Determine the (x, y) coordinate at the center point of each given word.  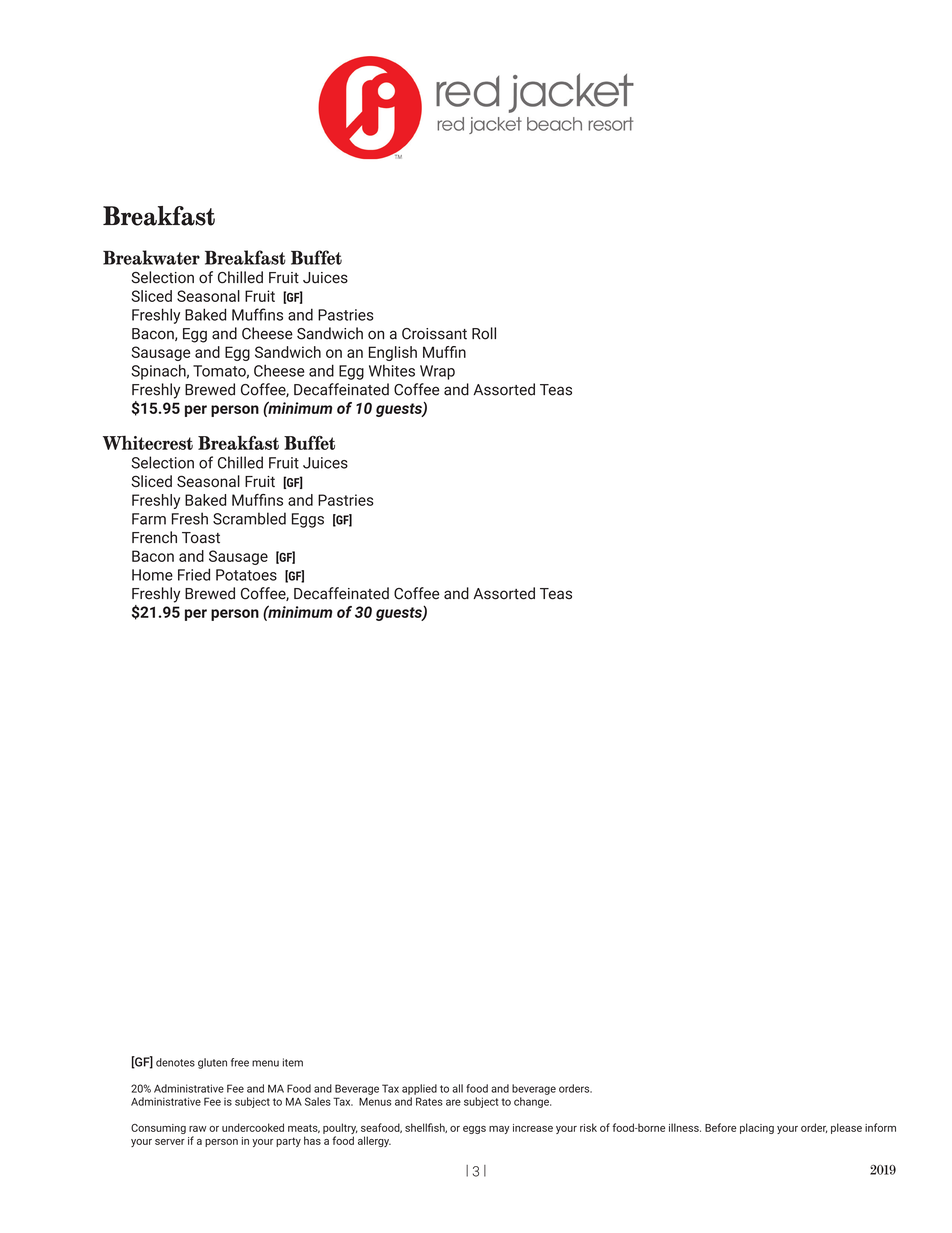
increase (533, 1128)
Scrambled (249, 518)
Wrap (437, 372)
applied (419, 1089)
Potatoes (246, 575)
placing (757, 1128)
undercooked (253, 1127)
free (240, 1062)
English (393, 353)
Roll (484, 333)
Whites (392, 370)
